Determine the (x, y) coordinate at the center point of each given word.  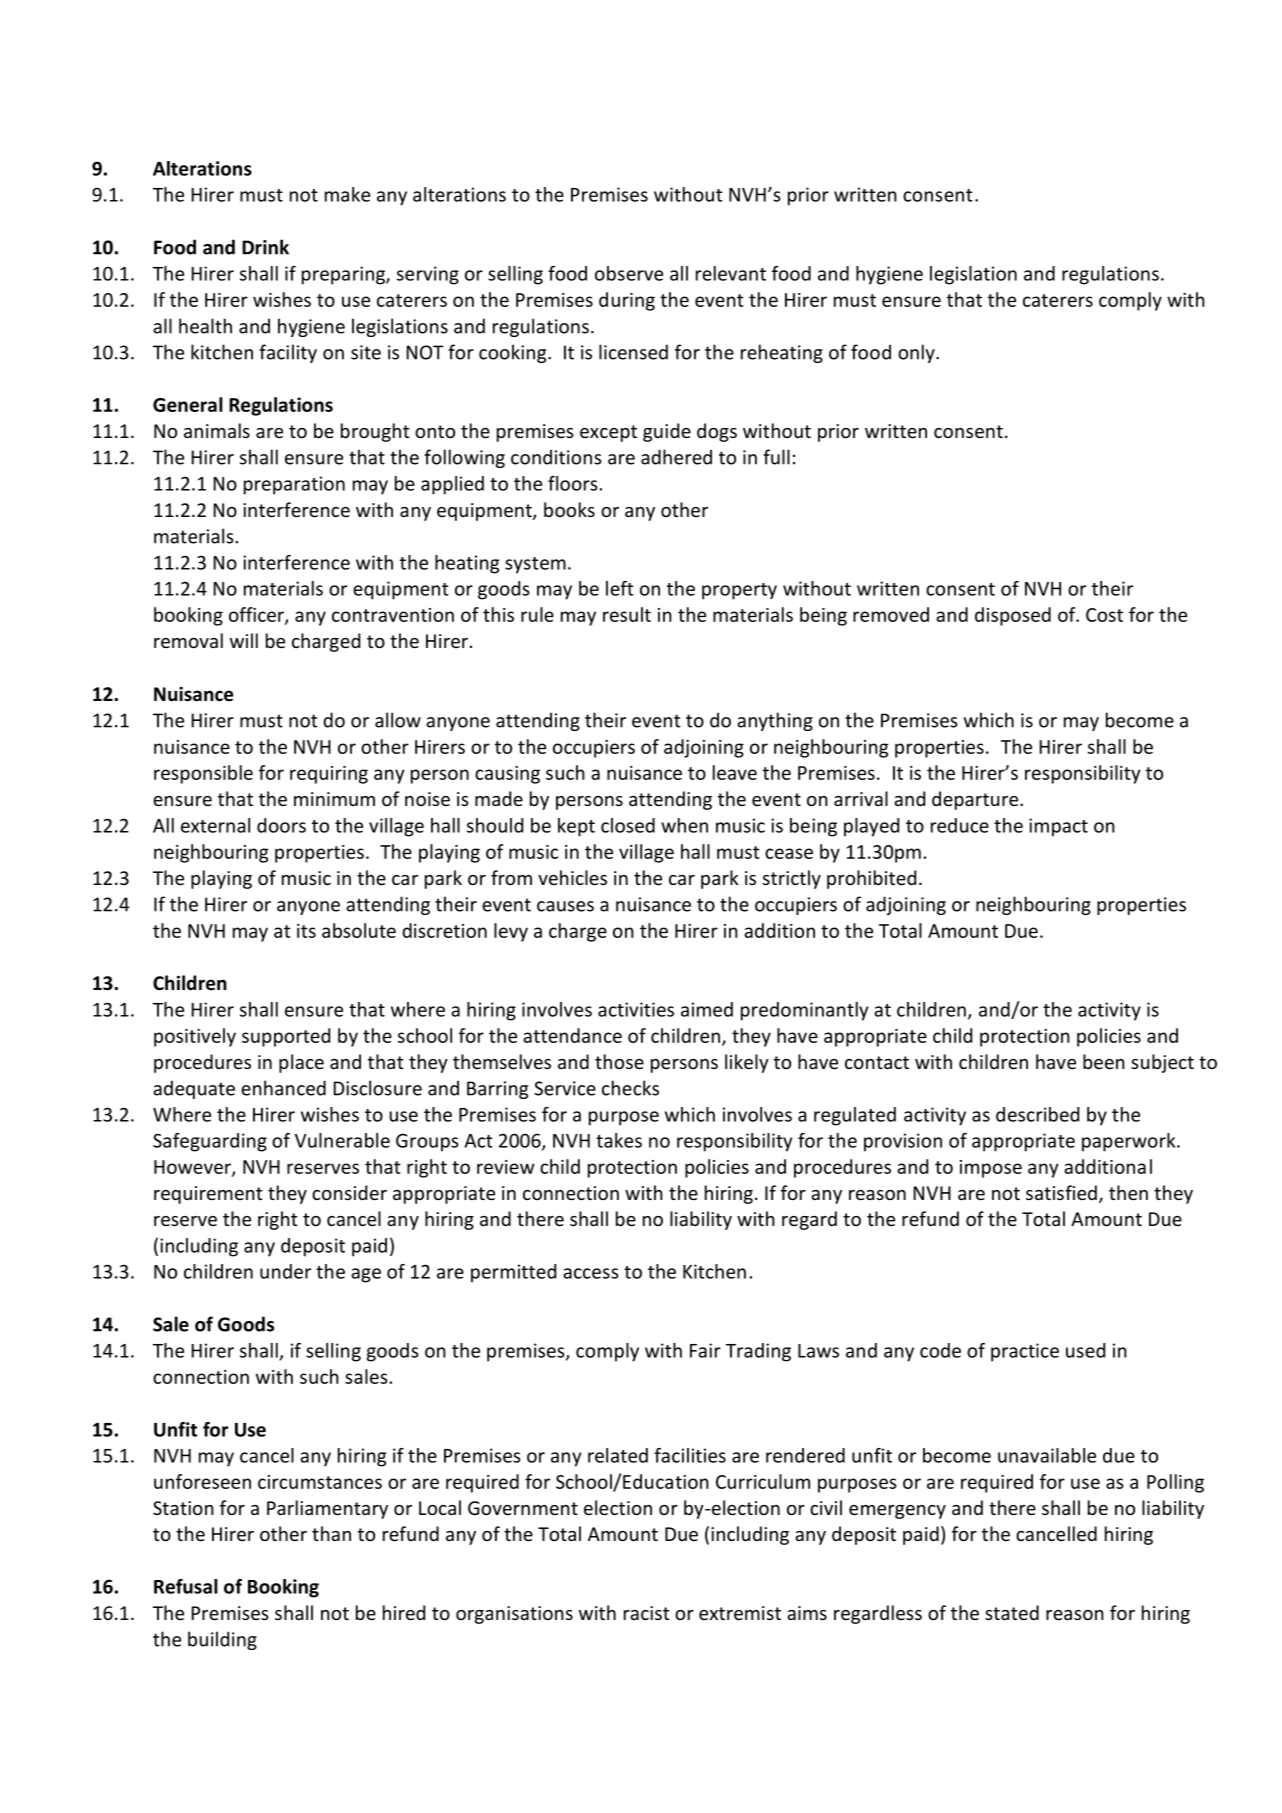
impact (1058, 827)
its (306, 931)
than (331, 1533)
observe (629, 273)
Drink (265, 247)
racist (647, 1613)
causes (565, 906)
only (917, 353)
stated (1012, 1612)
